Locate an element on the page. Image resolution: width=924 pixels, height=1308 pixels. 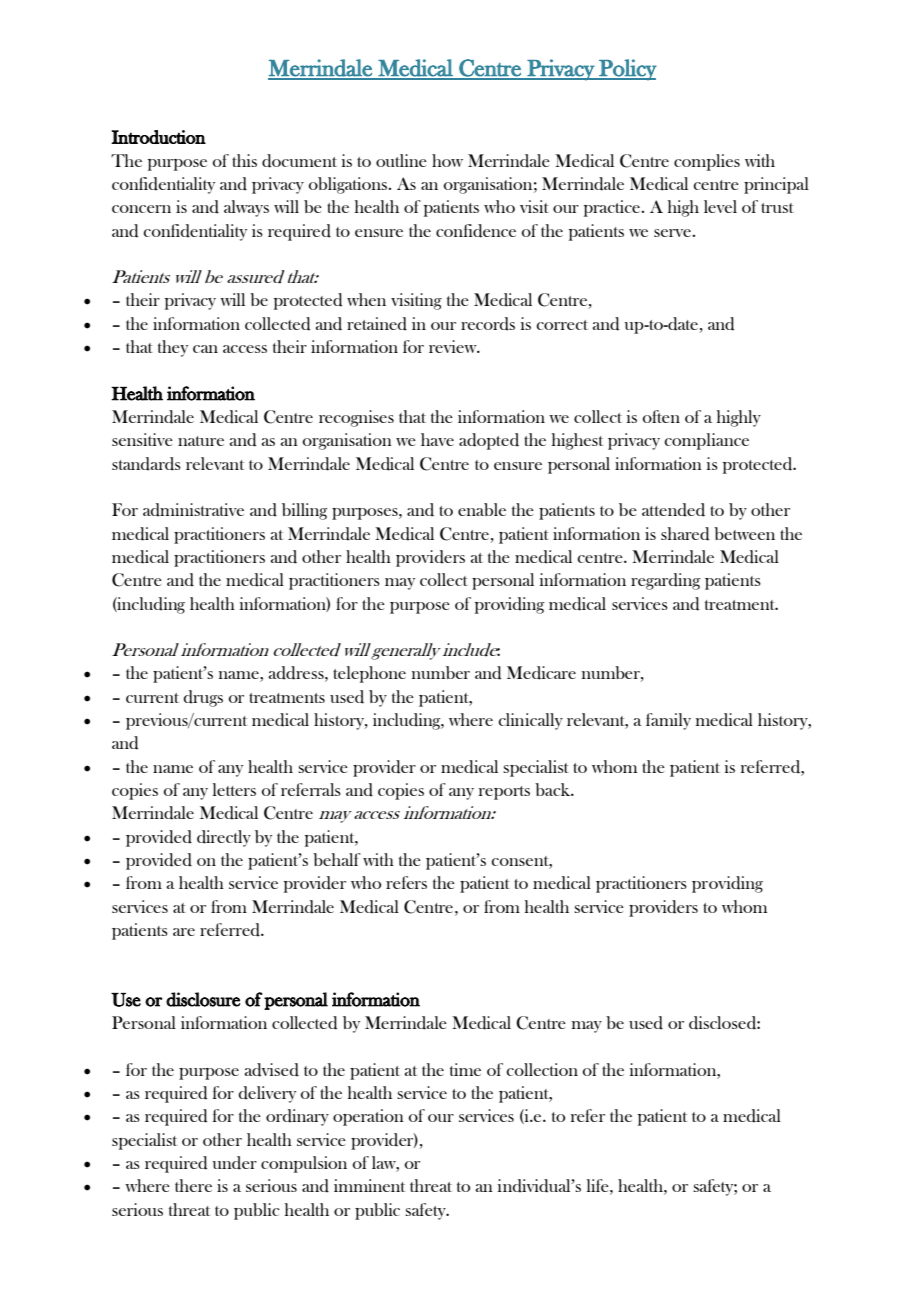
reports is located at coordinates (504, 793).
